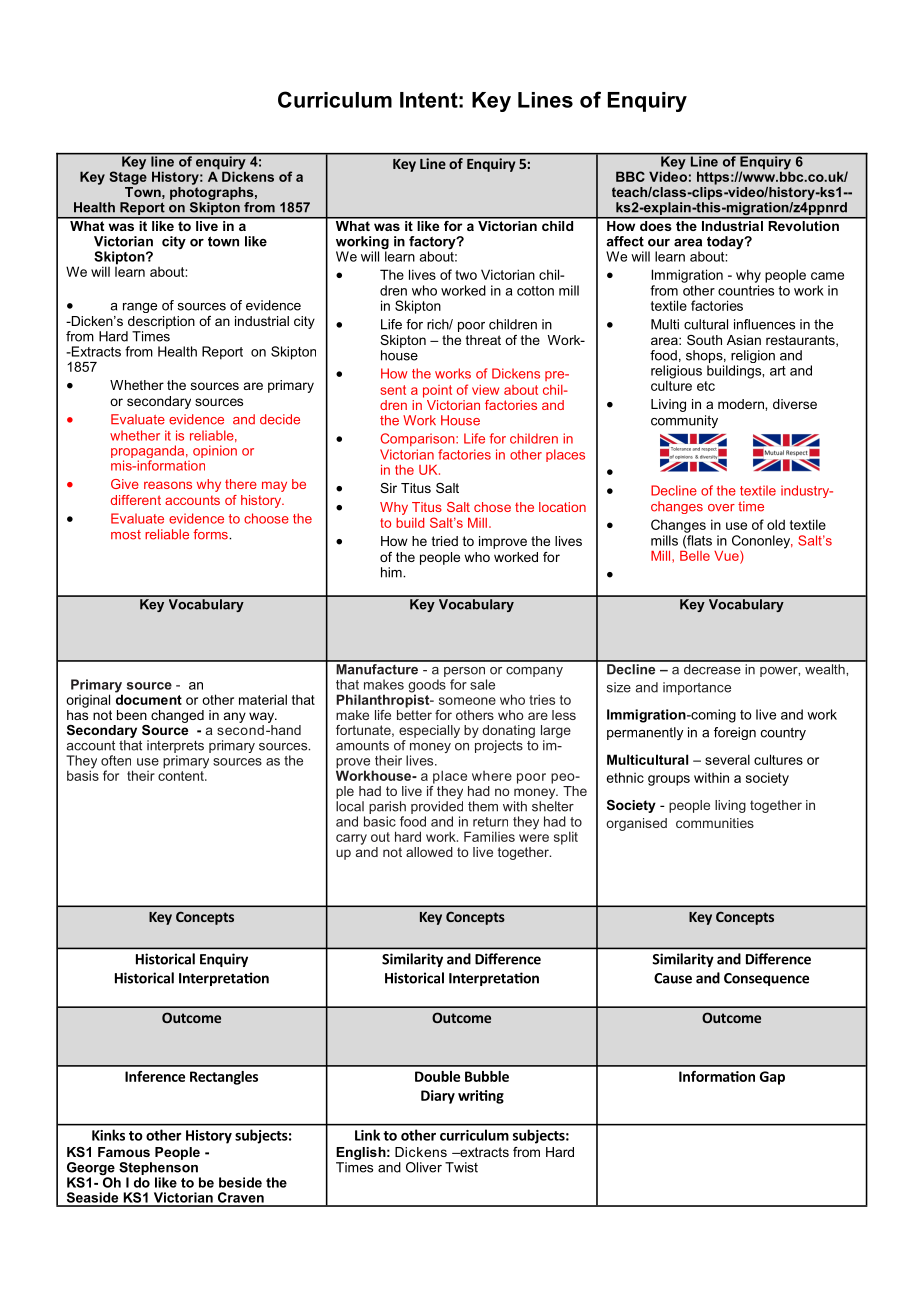 Image resolution: width=924 pixels, height=1308 pixels. Describe the element at coordinates (461, 1167) in the screenshot. I see `Twist` at that location.
